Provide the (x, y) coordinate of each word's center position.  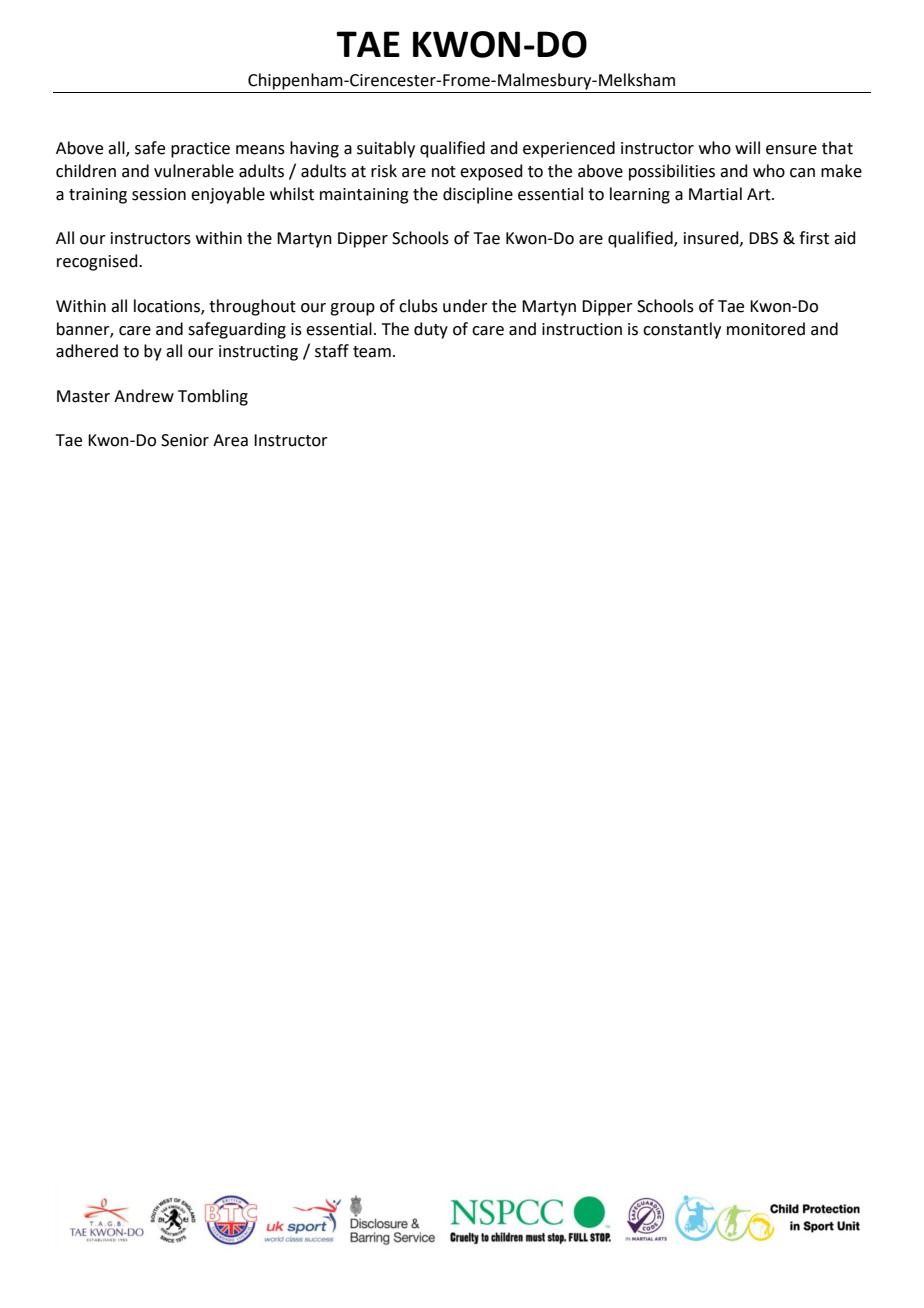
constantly (682, 330)
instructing (258, 353)
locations (168, 306)
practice (200, 150)
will (747, 147)
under (465, 306)
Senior (185, 440)
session (159, 194)
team (372, 352)
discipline (478, 195)
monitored (766, 329)
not (444, 172)
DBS (763, 238)
